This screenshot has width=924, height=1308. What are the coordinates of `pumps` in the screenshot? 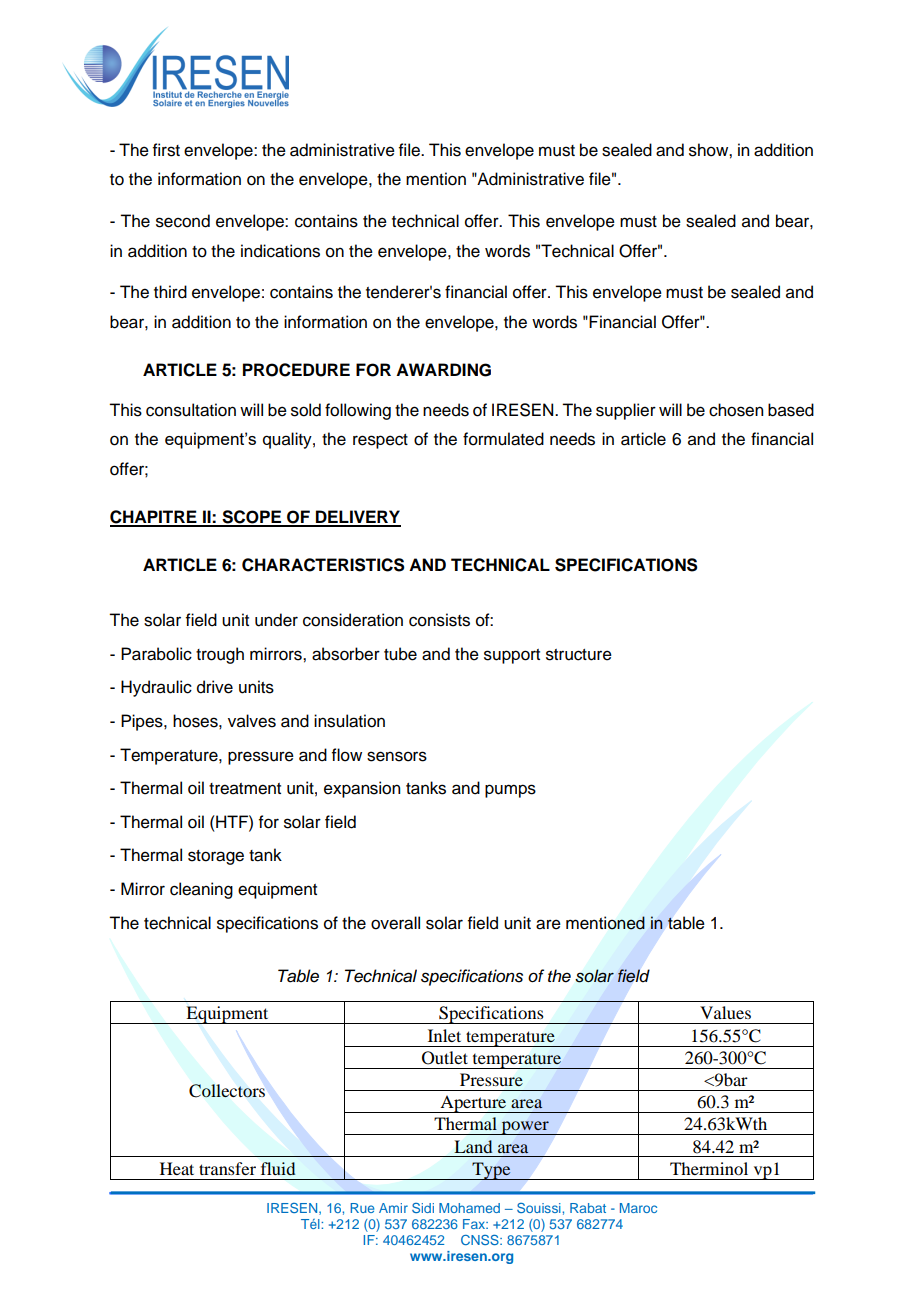 It's located at (510, 791).
